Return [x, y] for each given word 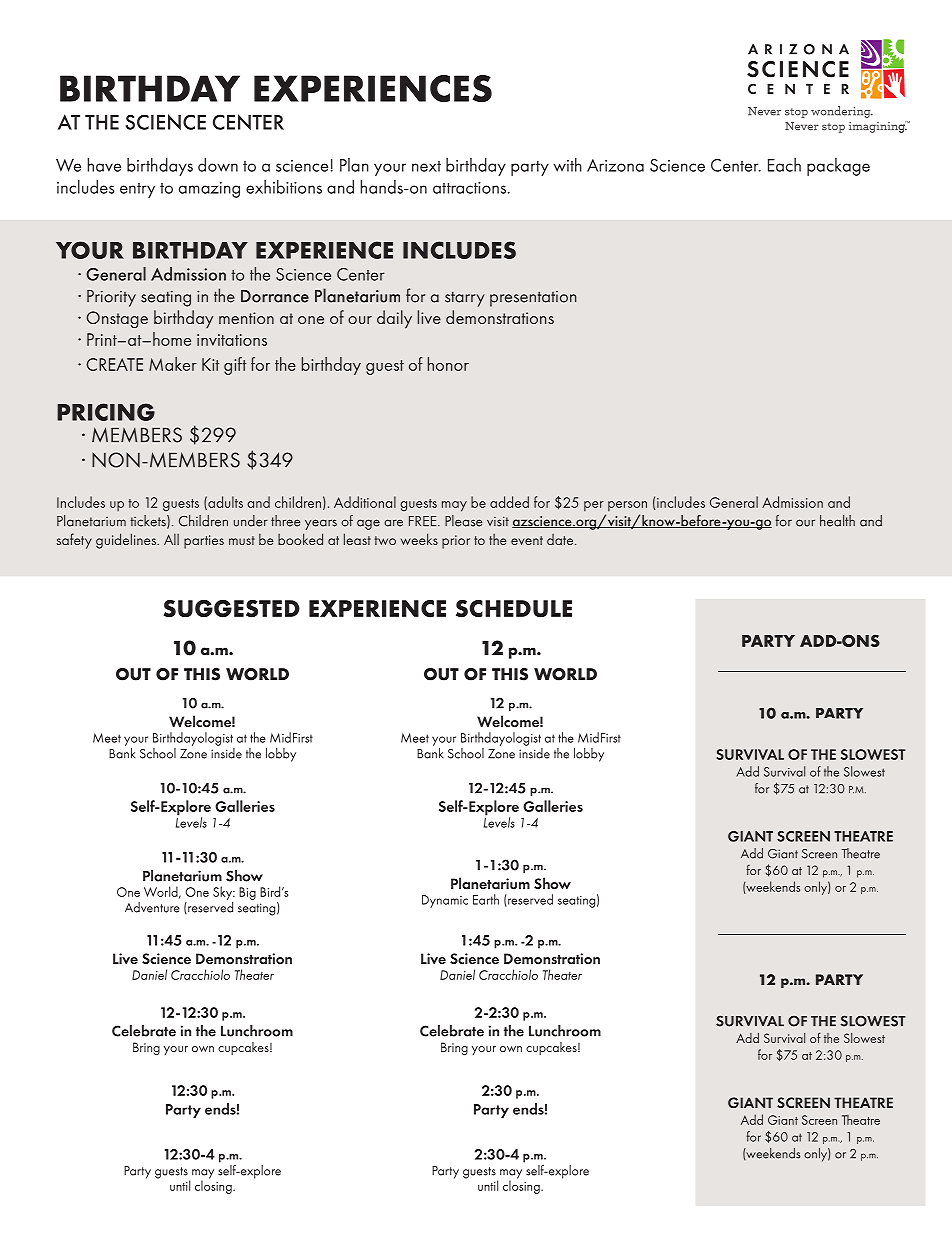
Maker [173, 364]
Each [784, 165]
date [561, 539]
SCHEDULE [514, 608]
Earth [486, 899]
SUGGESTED [231, 608]
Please [463, 521]
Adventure [152, 907]
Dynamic [445, 901]
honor [448, 364]
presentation [533, 299]
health [837, 521]
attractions [469, 188]
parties [204, 542]
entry [137, 190]
